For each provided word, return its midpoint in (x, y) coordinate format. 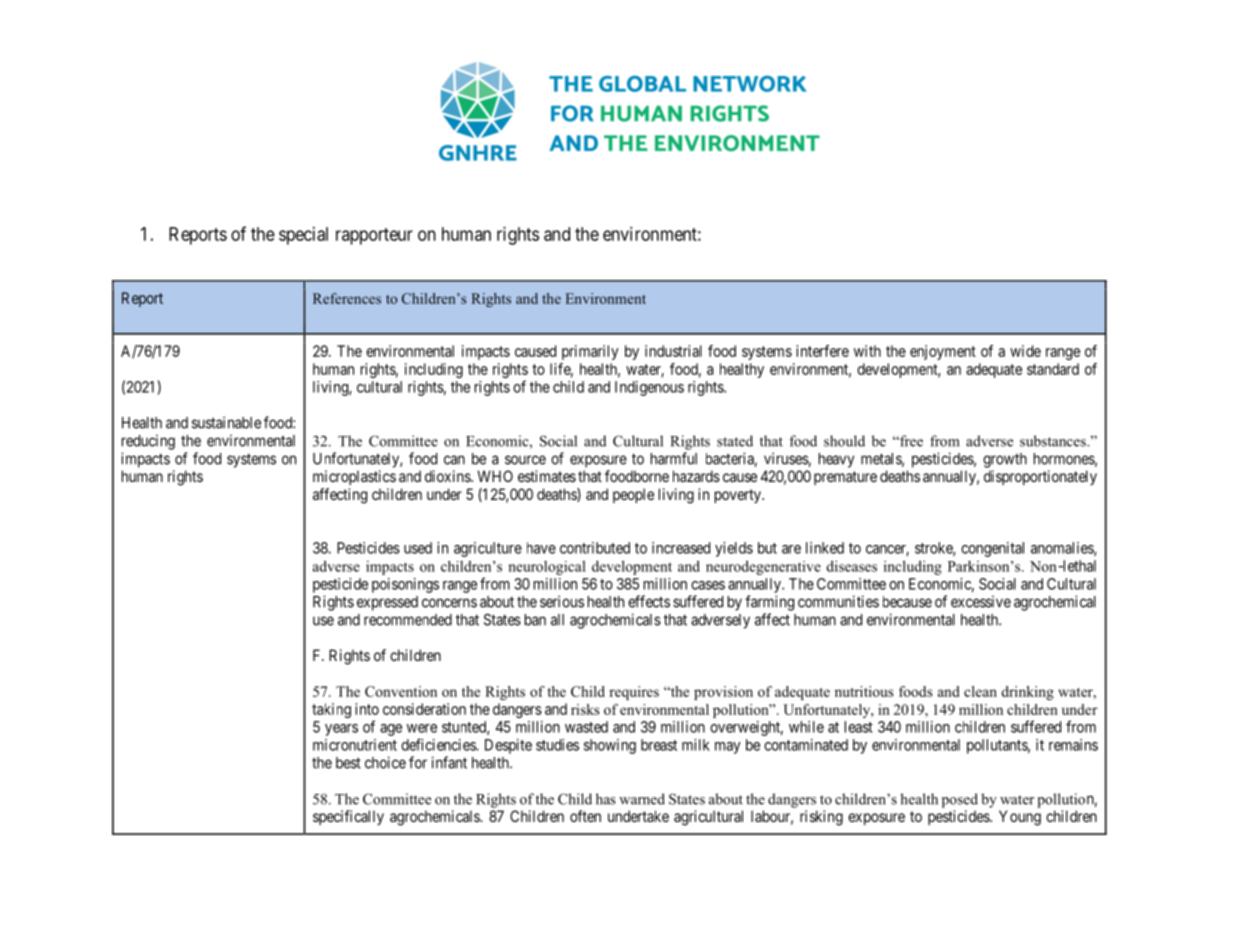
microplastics (354, 477)
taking (331, 710)
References (347, 298)
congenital (992, 549)
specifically (348, 817)
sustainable (226, 422)
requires (634, 693)
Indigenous (649, 388)
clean (980, 691)
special (303, 236)
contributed (595, 548)
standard (1053, 369)
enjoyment (943, 352)
